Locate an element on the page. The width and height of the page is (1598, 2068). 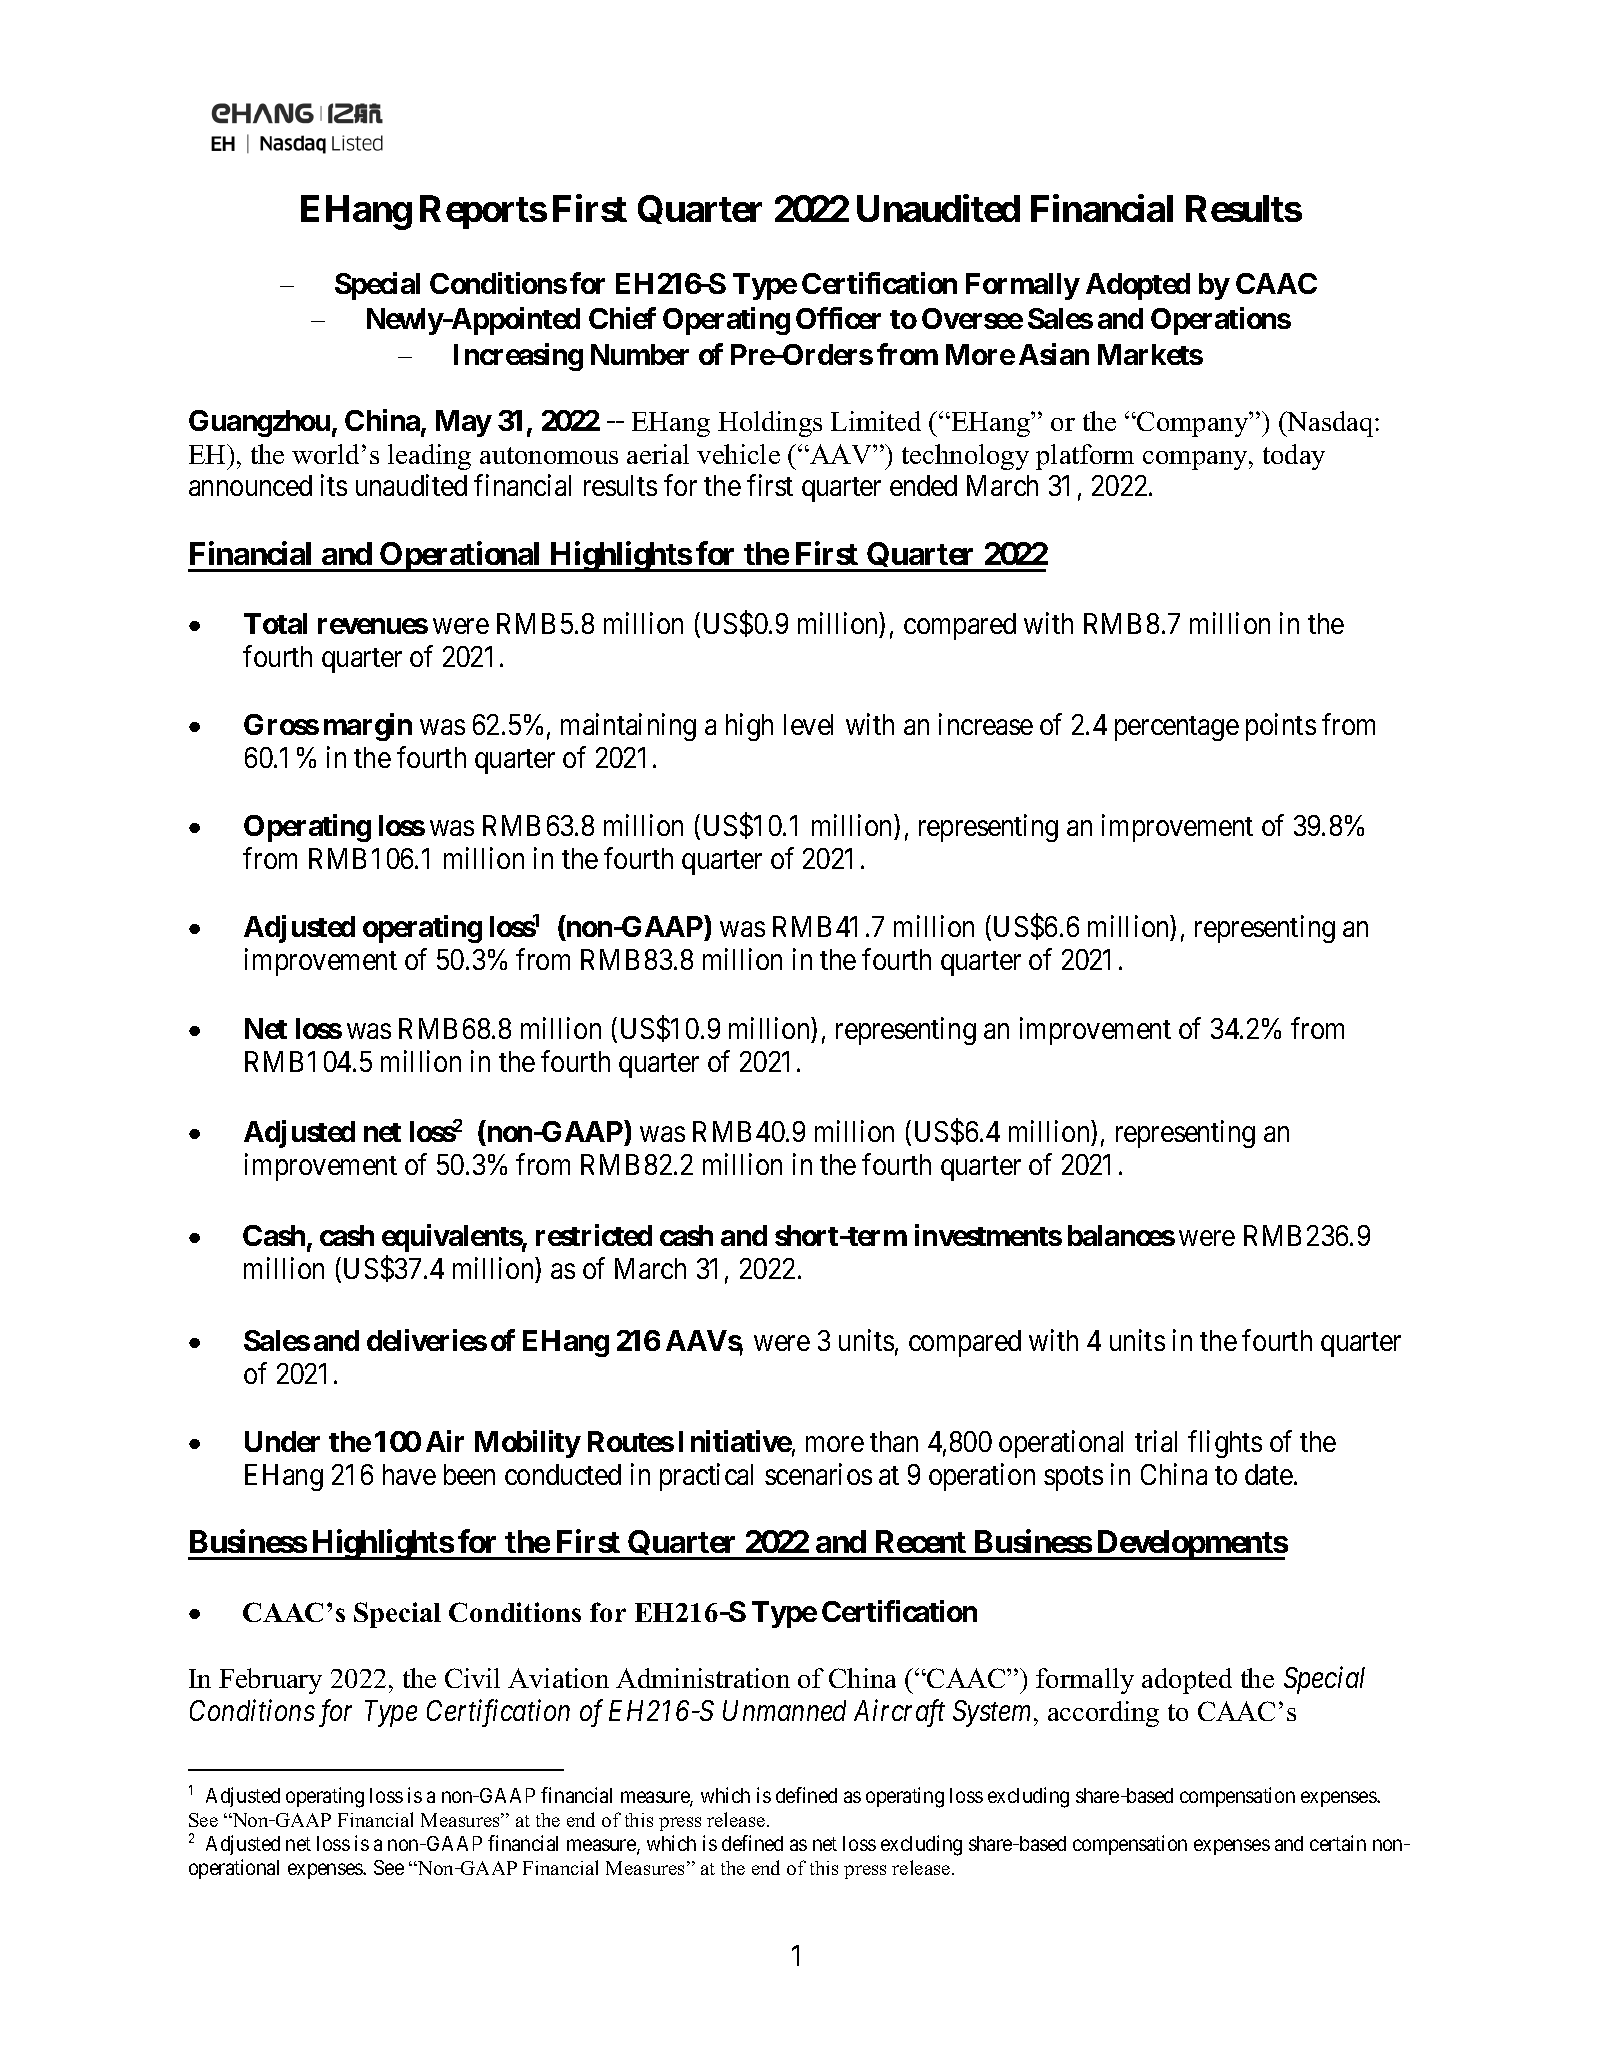
percentage is located at coordinates (1177, 728).
